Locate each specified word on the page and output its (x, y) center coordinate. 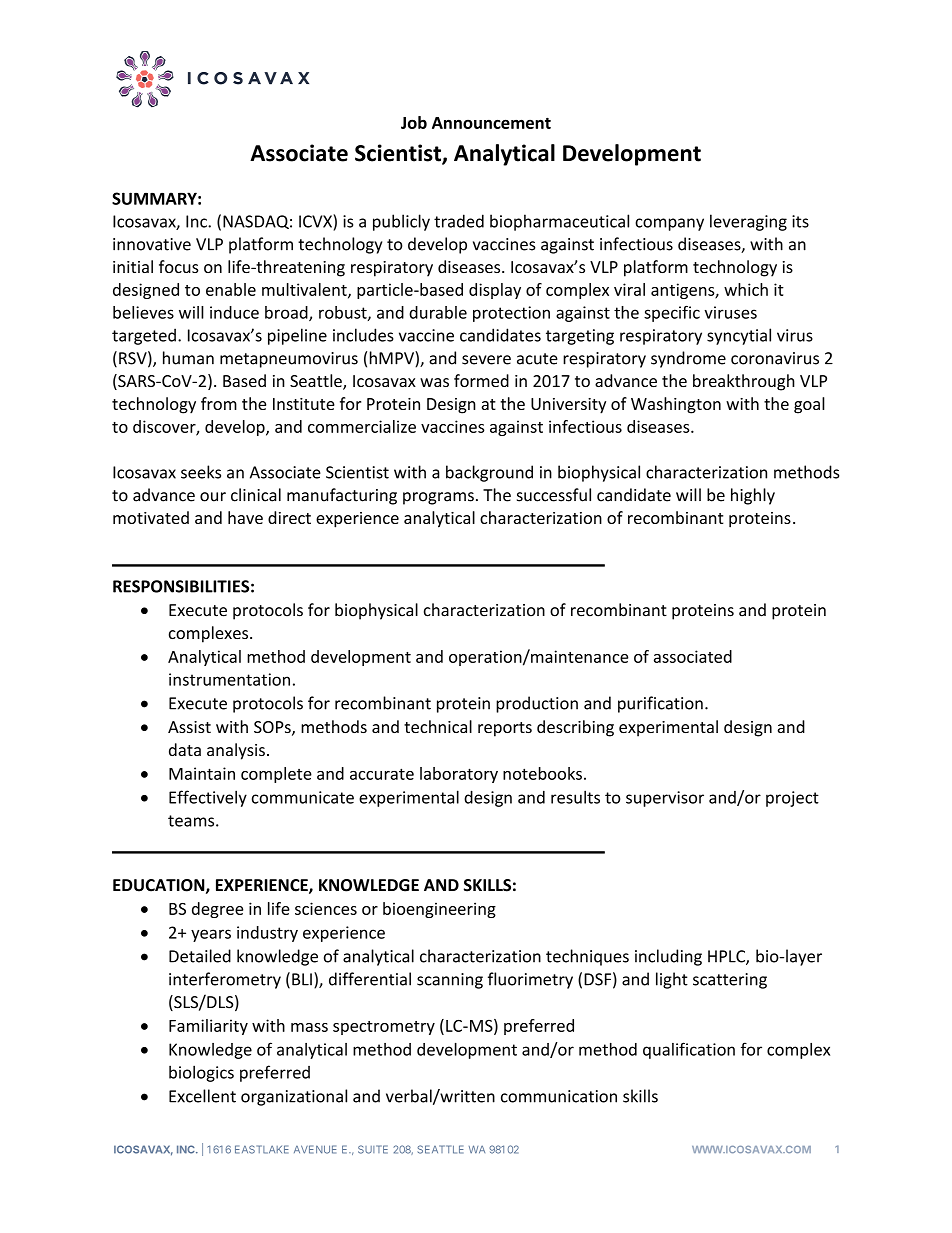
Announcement (491, 123)
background (489, 473)
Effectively (208, 798)
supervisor (665, 799)
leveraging (748, 222)
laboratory (459, 775)
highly (753, 496)
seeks (201, 472)
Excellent (202, 1096)
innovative (152, 244)
